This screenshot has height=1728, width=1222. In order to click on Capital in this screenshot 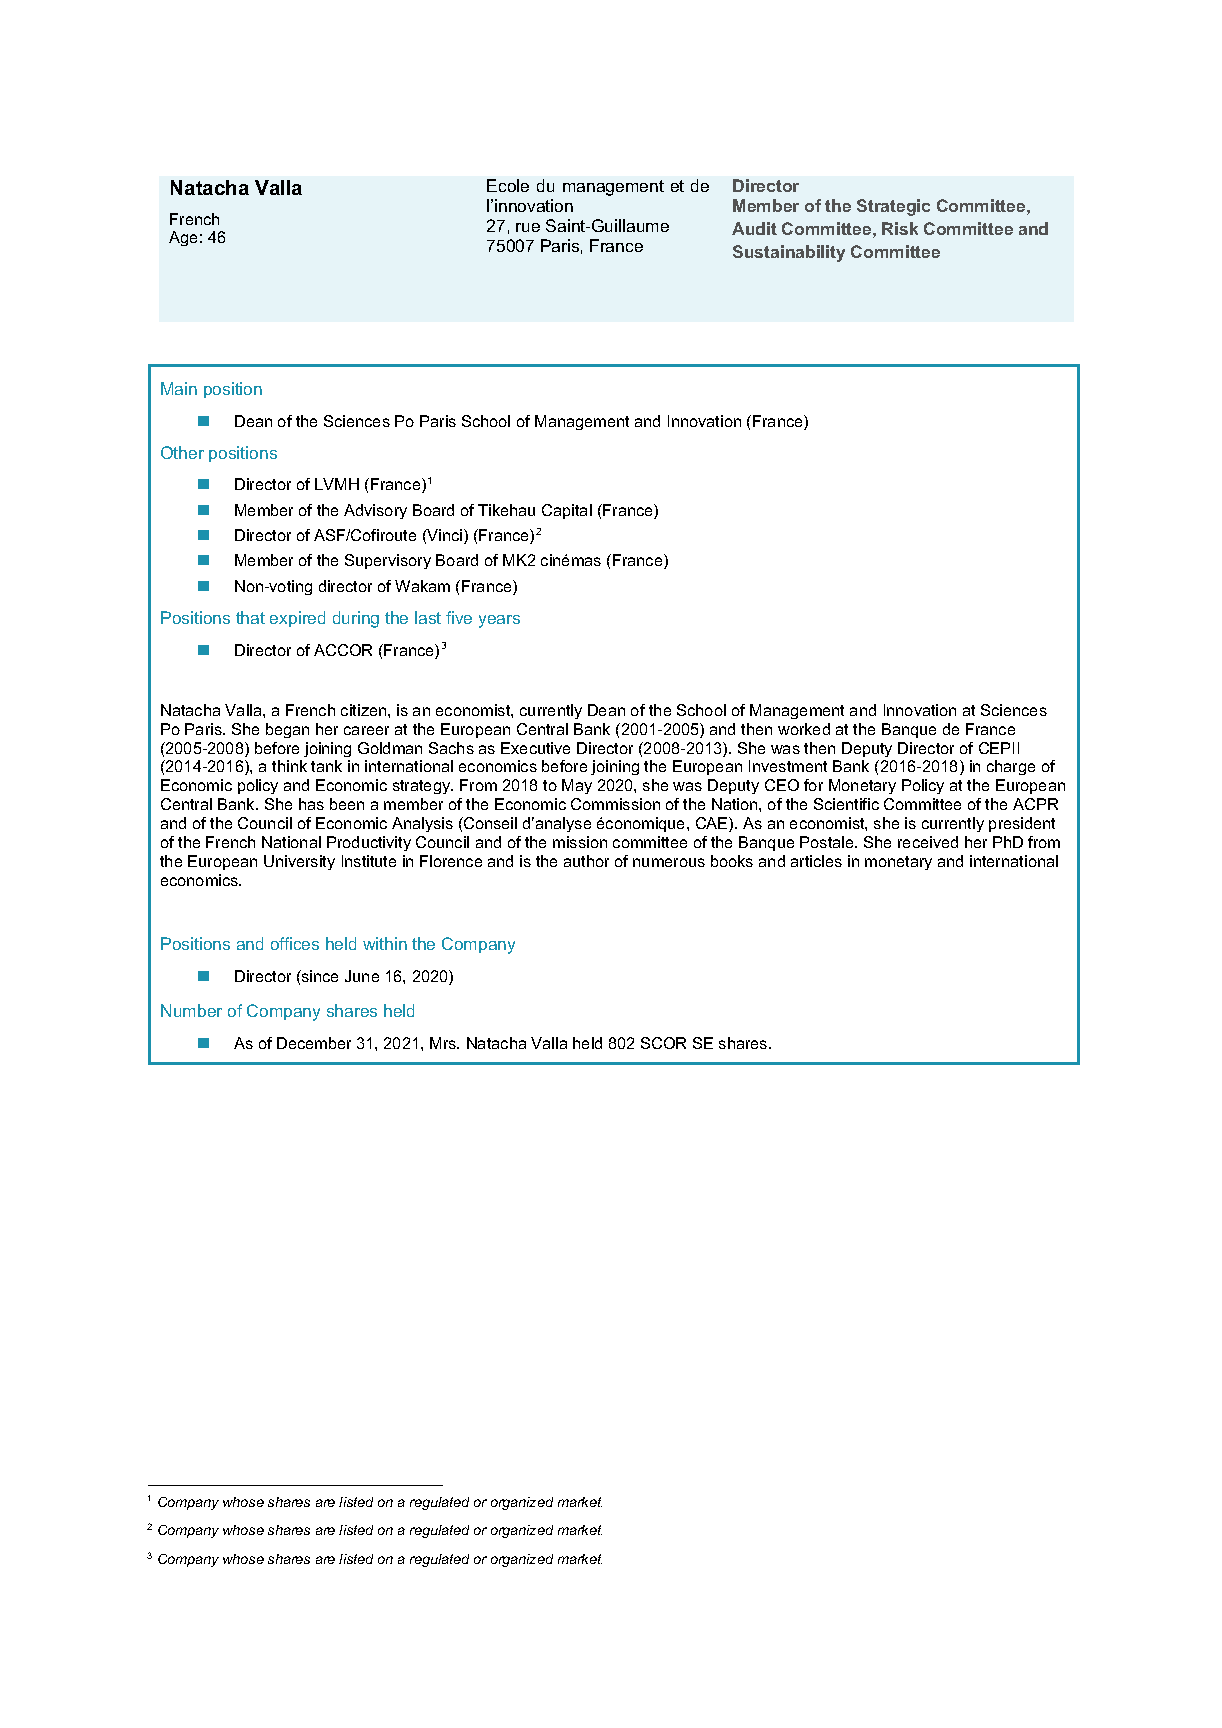, I will do `click(567, 511)`.
